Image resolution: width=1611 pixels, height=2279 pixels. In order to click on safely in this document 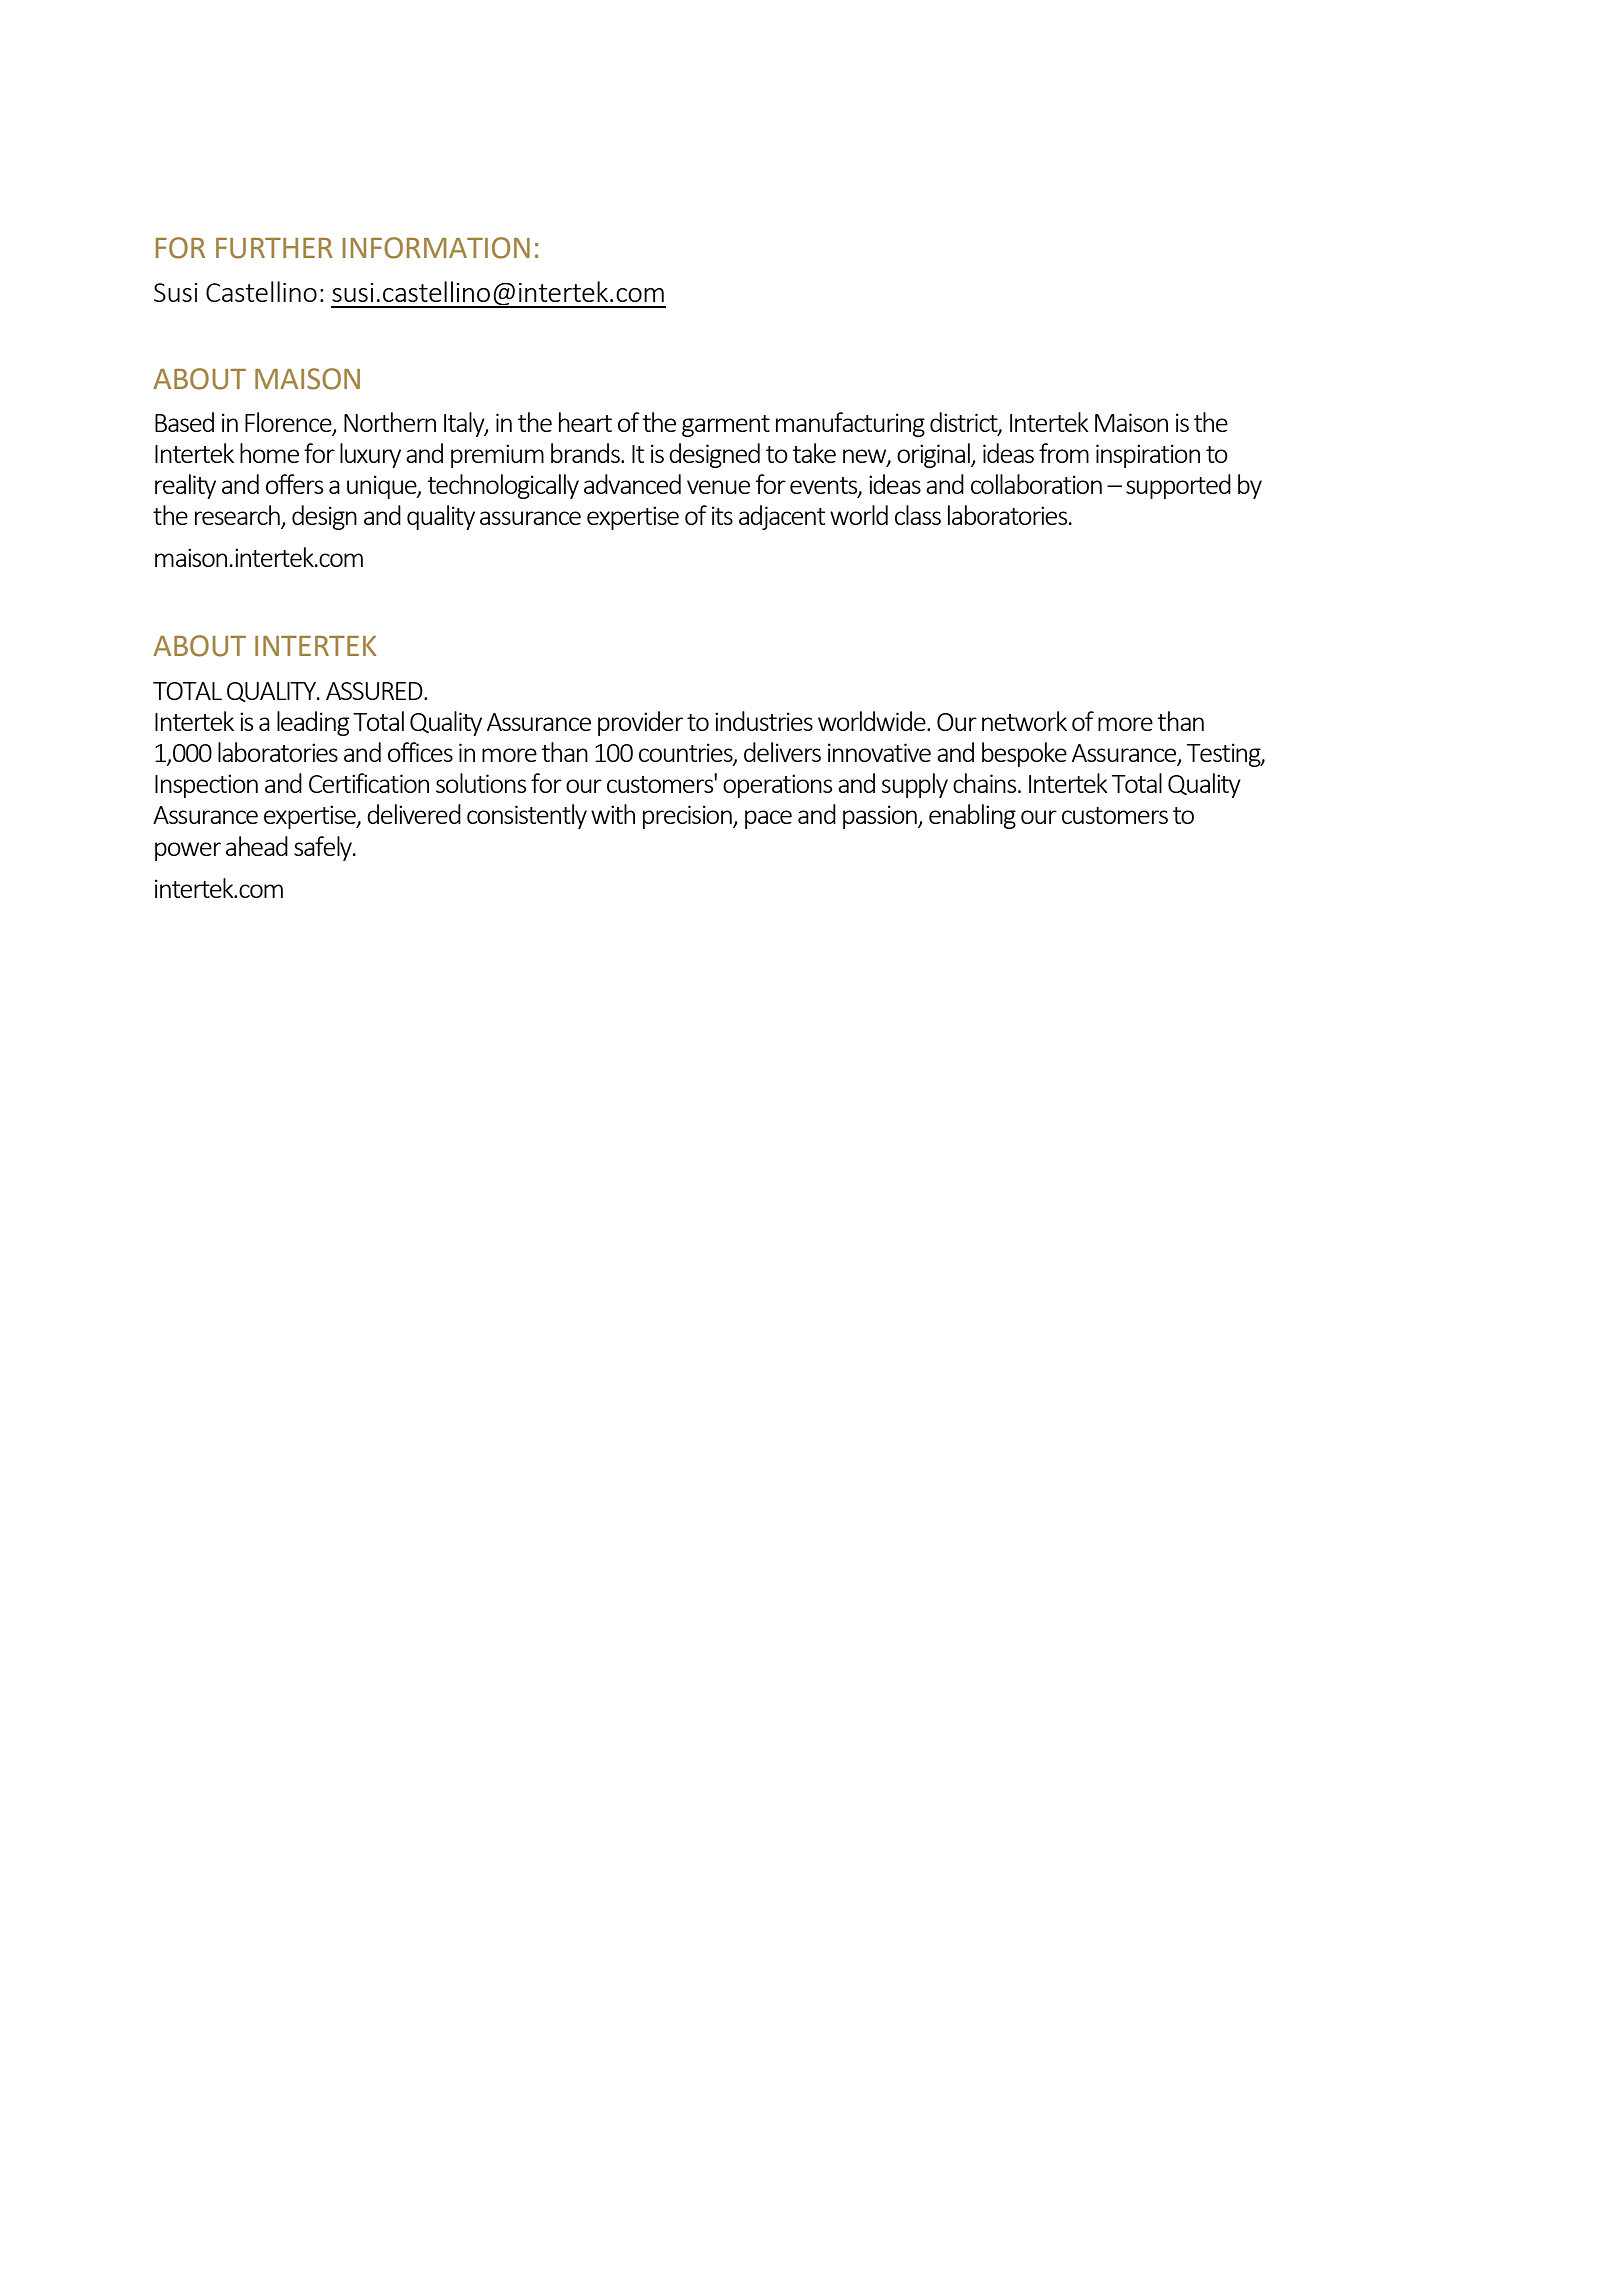, I will do `click(324, 848)`.
